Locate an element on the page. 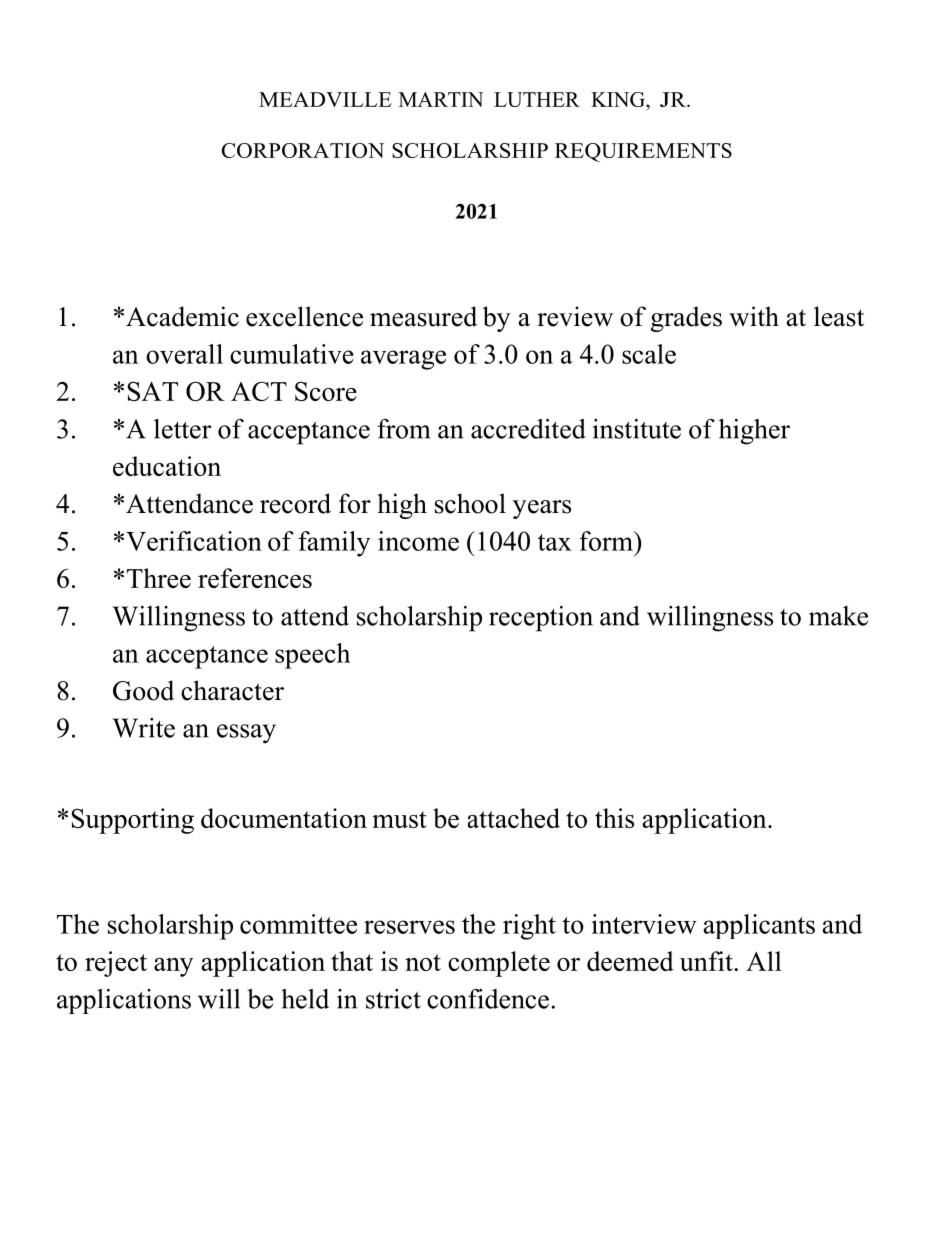 The image size is (952, 1233). complete is located at coordinates (499, 964).
